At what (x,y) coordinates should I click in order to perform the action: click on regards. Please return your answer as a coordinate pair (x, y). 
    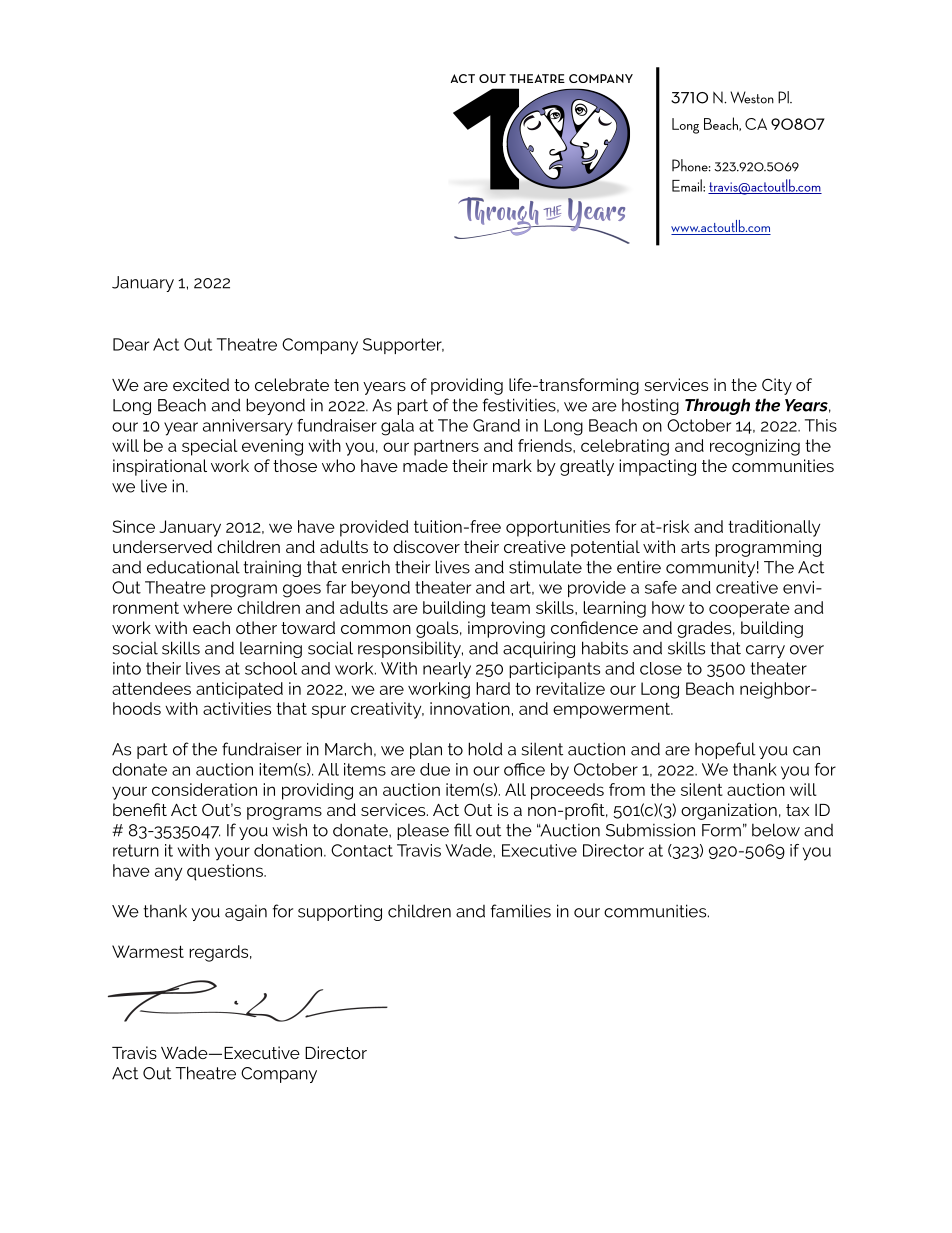
    Looking at the image, I should click on (220, 953).
